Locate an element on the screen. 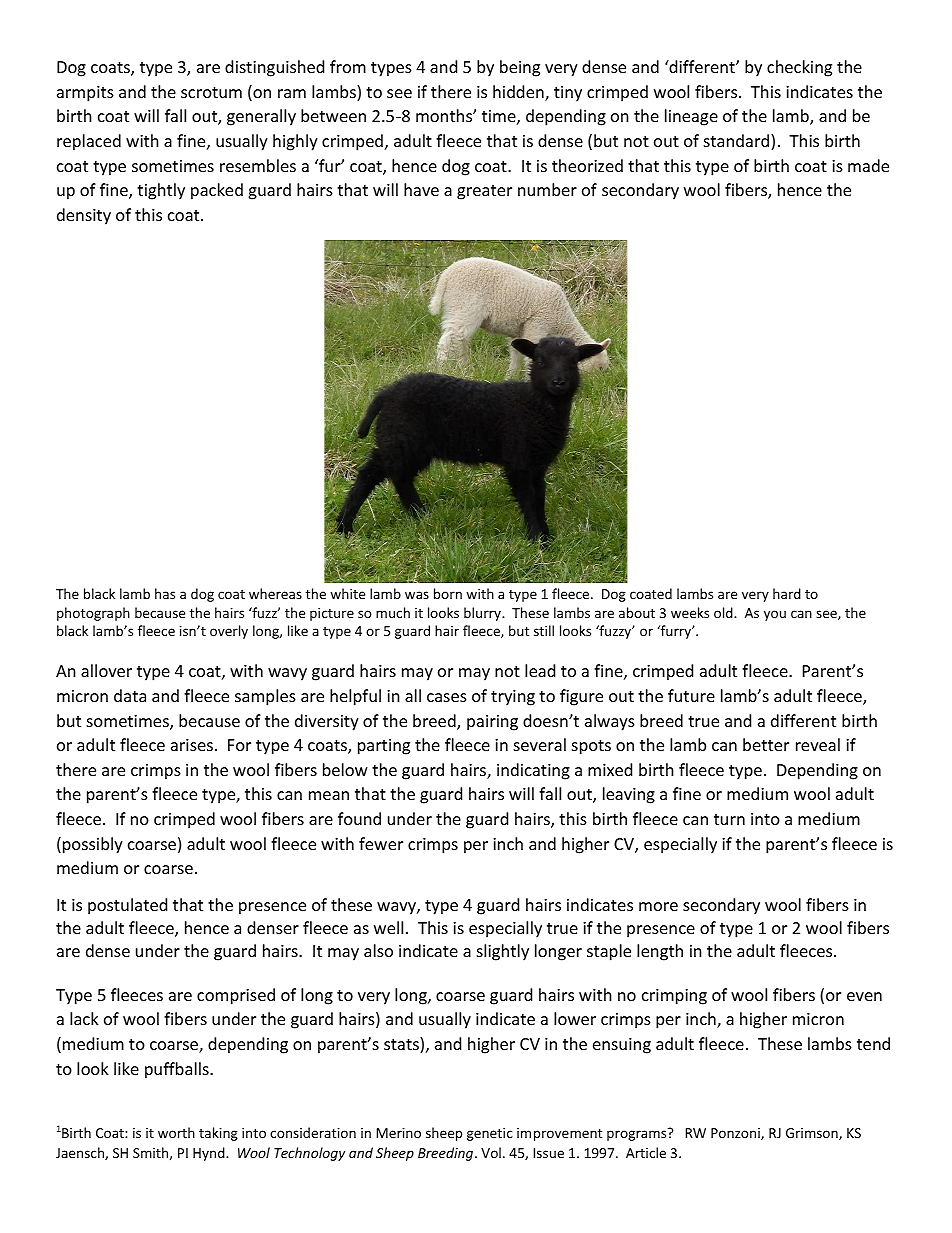  checking is located at coordinates (799, 68).
